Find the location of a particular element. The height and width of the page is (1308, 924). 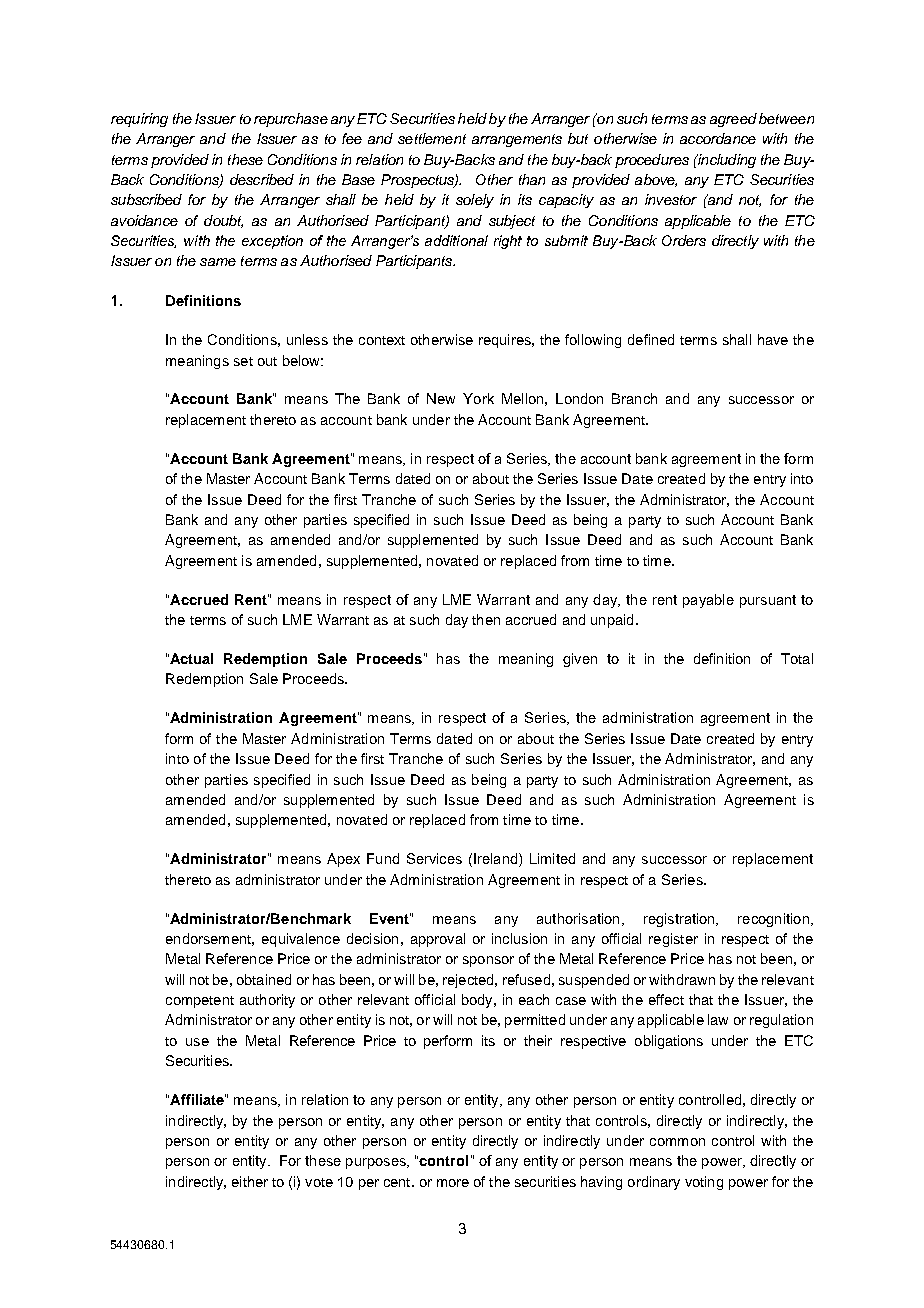

unless is located at coordinates (307, 339).
